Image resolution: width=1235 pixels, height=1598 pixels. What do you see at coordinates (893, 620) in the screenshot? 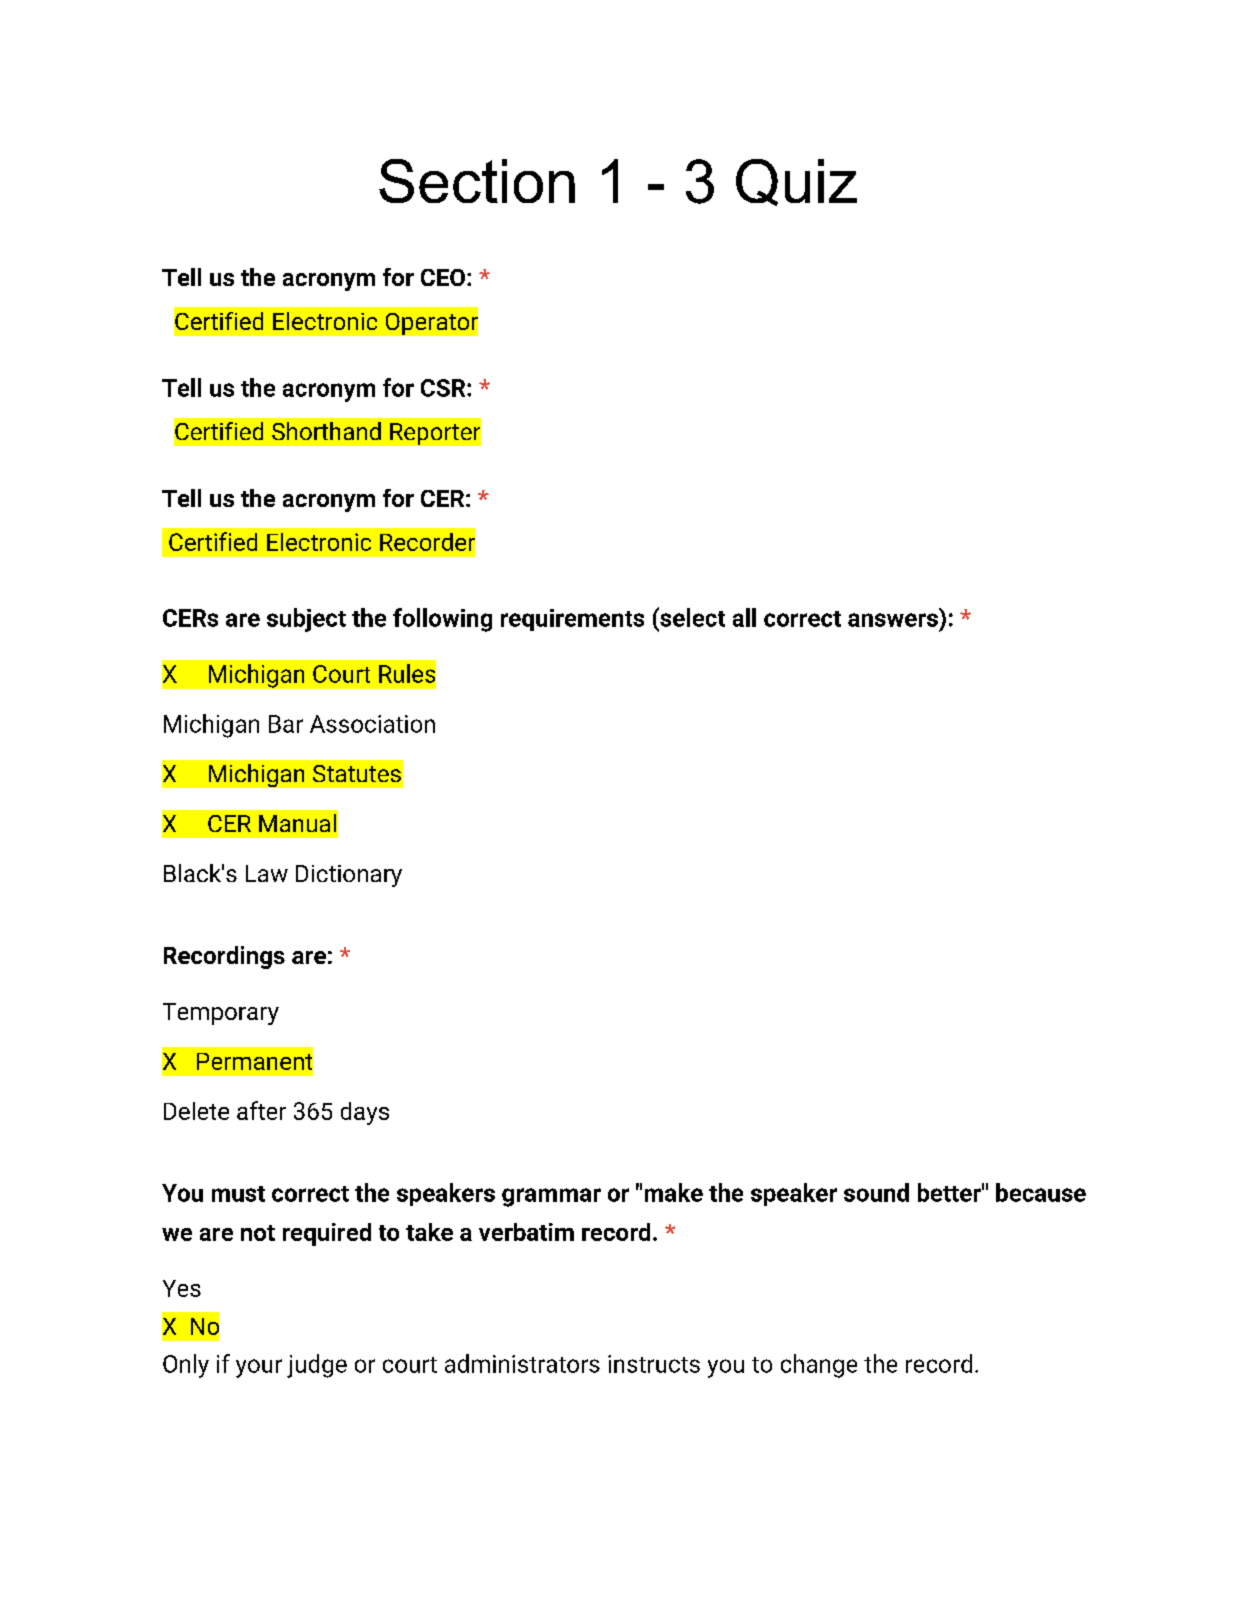
I see `answers` at bounding box center [893, 620].
